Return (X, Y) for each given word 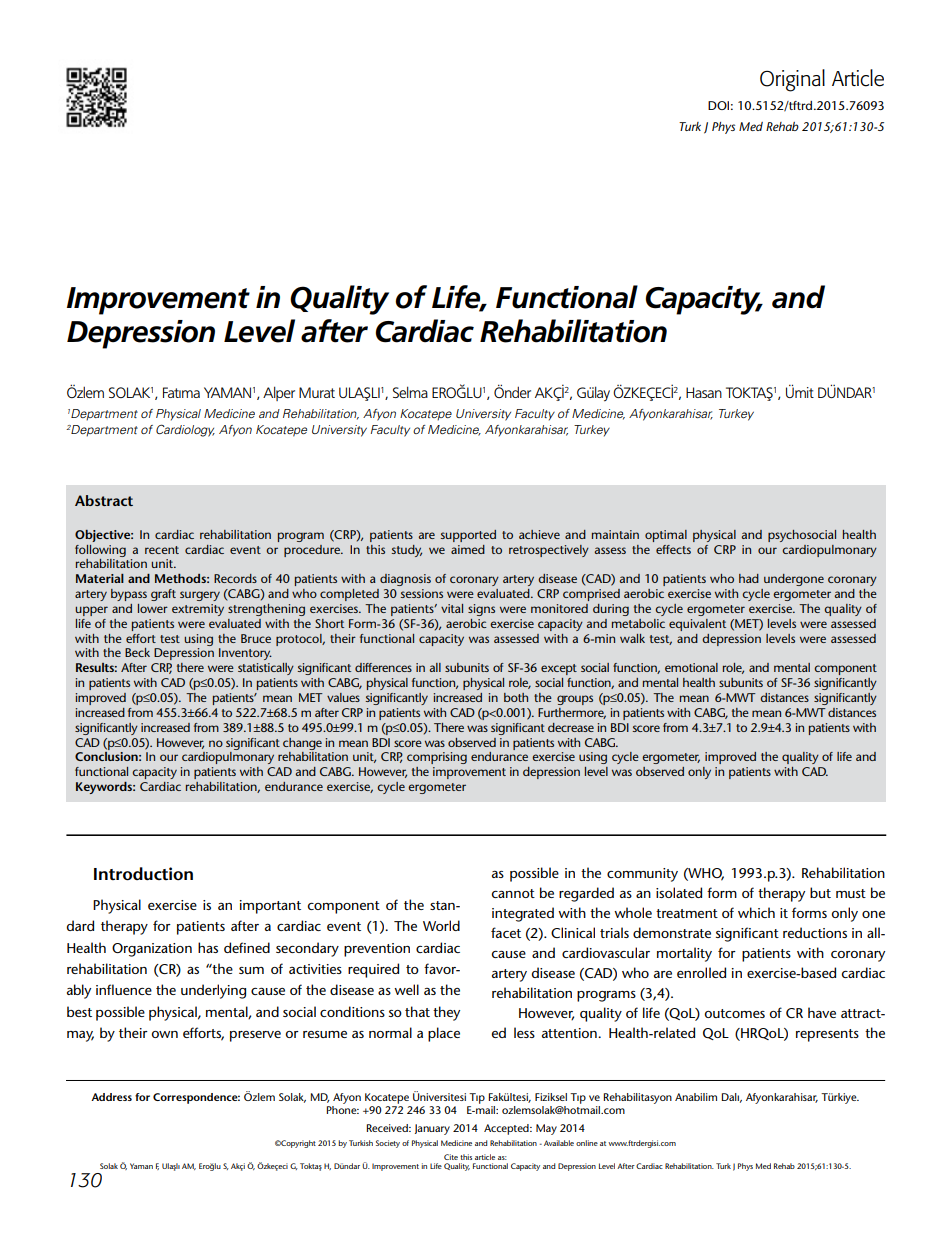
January (432, 1129)
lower (153, 608)
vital (452, 608)
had (749, 578)
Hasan (704, 392)
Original (792, 80)
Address (111, 1097)
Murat (317, 392)
